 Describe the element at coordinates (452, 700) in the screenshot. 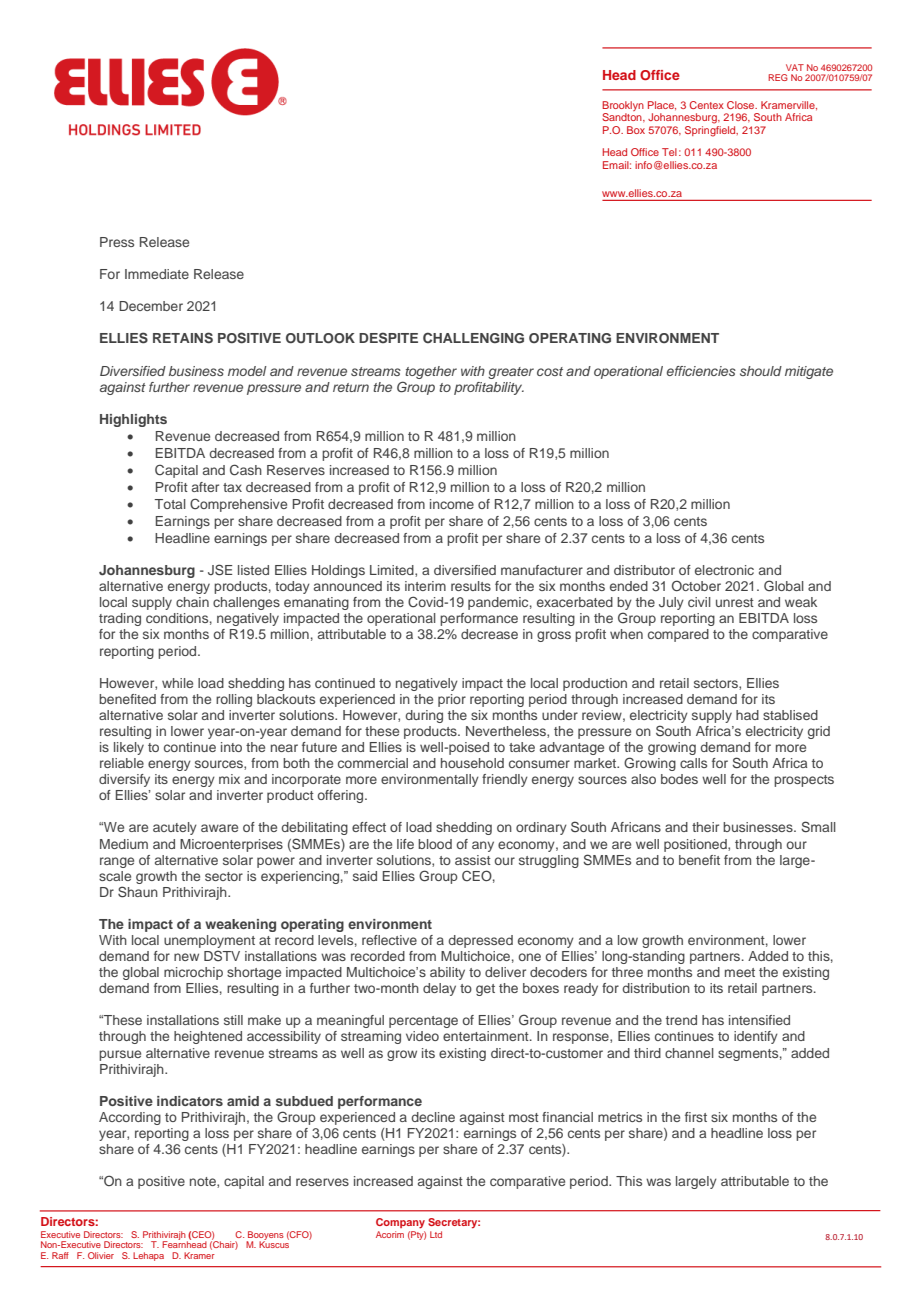

I see `prior` at that location.
